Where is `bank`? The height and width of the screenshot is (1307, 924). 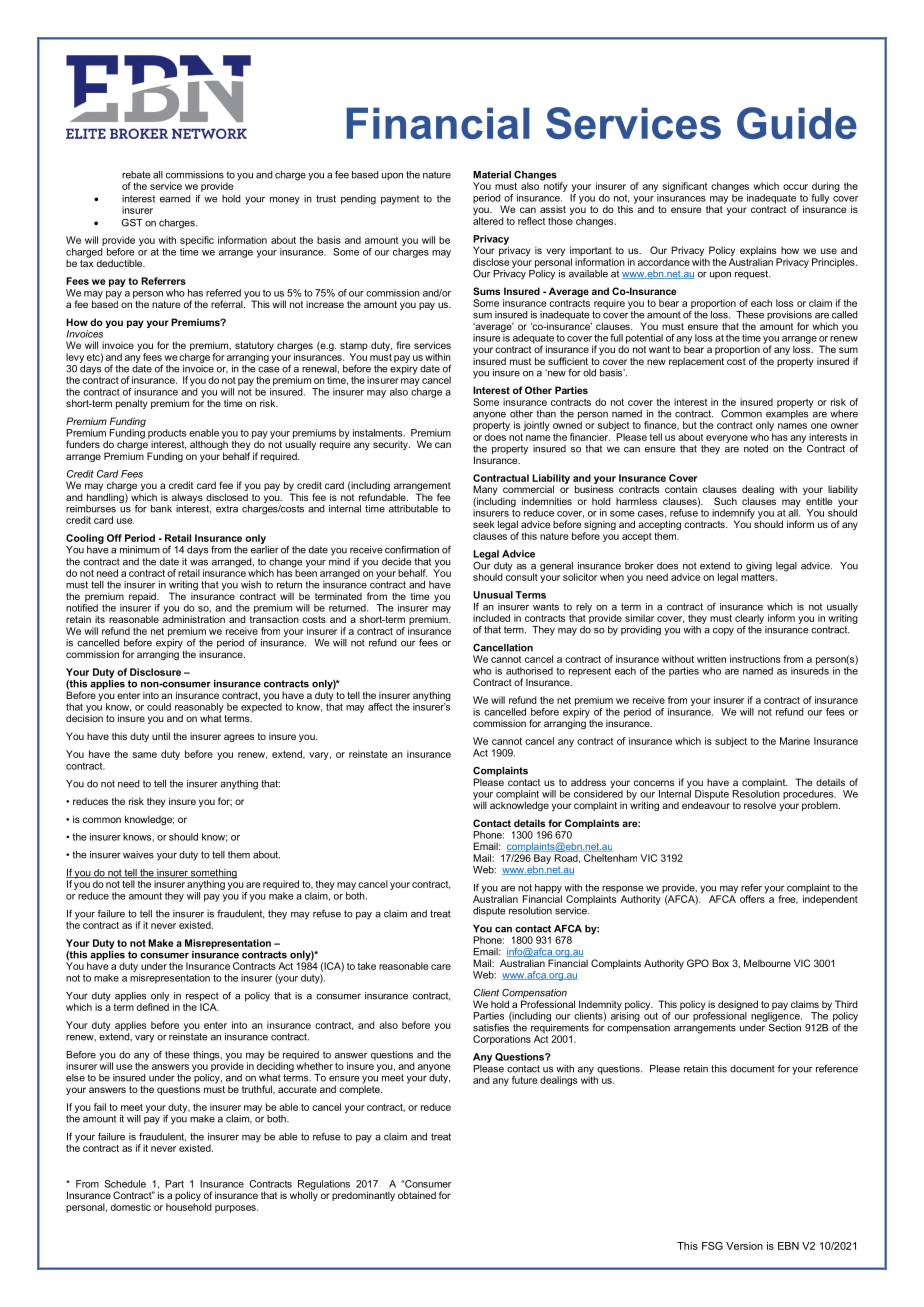
bank is located at coordinates (161, 509).
